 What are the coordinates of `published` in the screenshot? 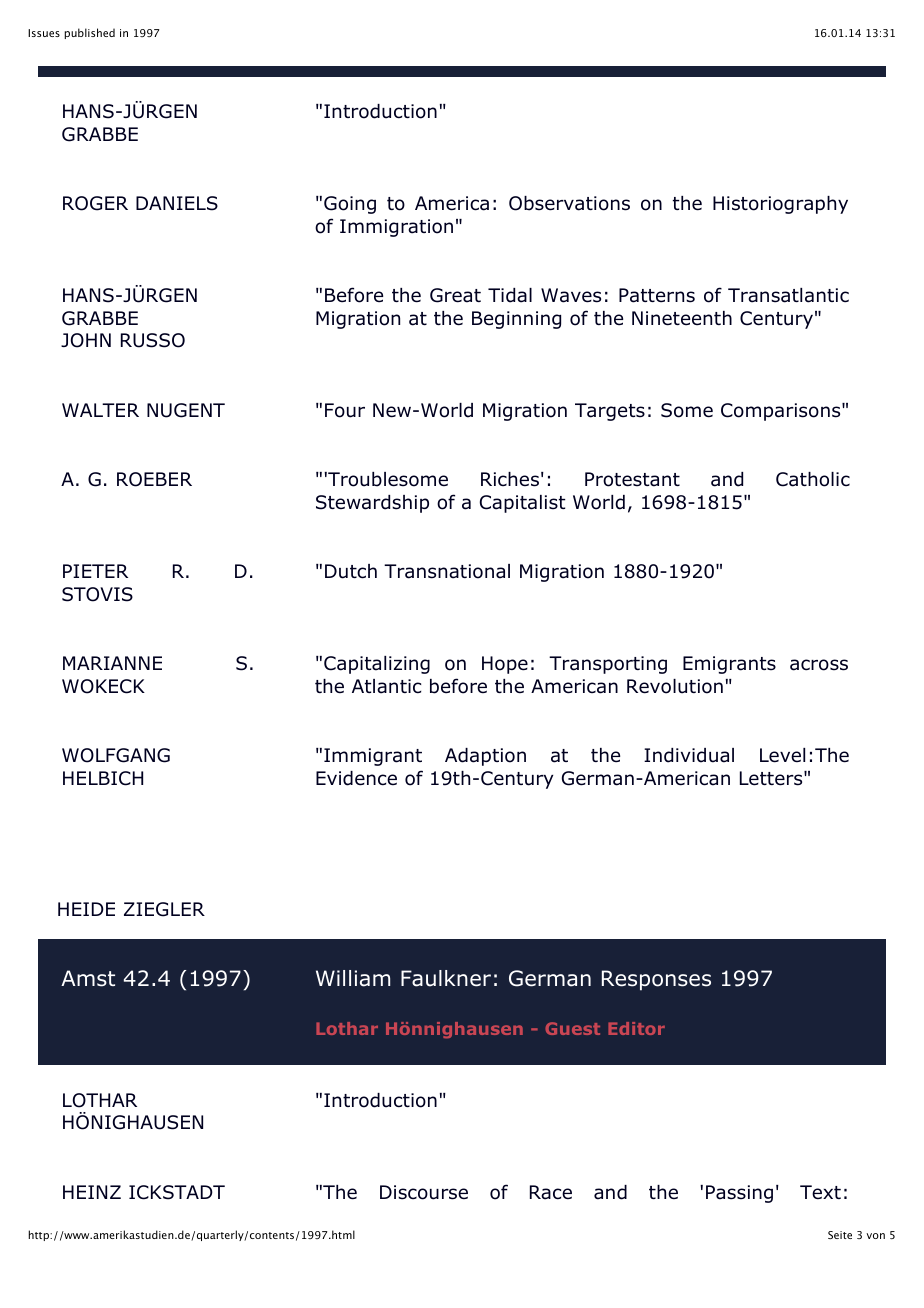 It's located at (89, 33).
